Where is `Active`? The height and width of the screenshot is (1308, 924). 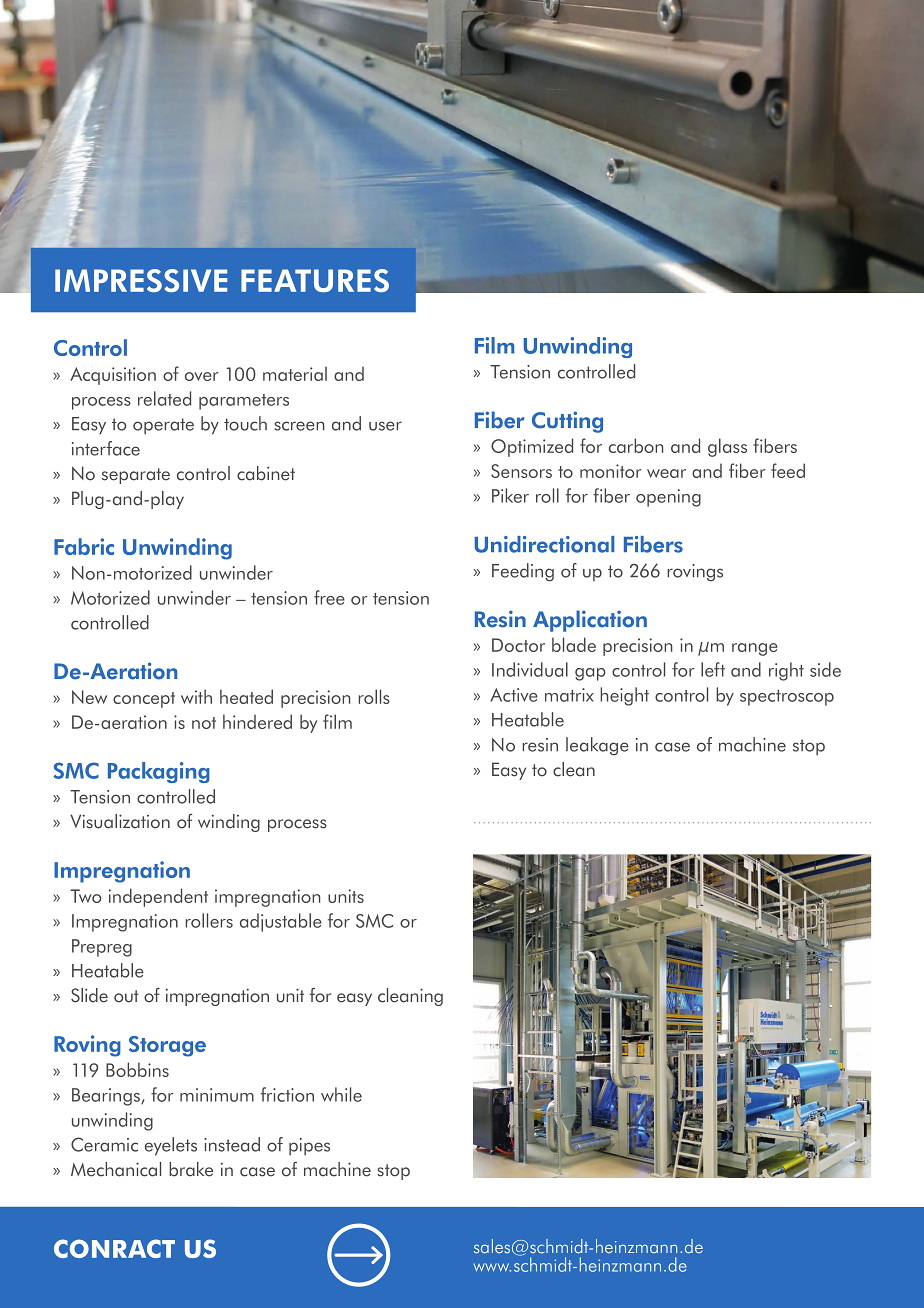 Active is located at coordinates (514, 695).
